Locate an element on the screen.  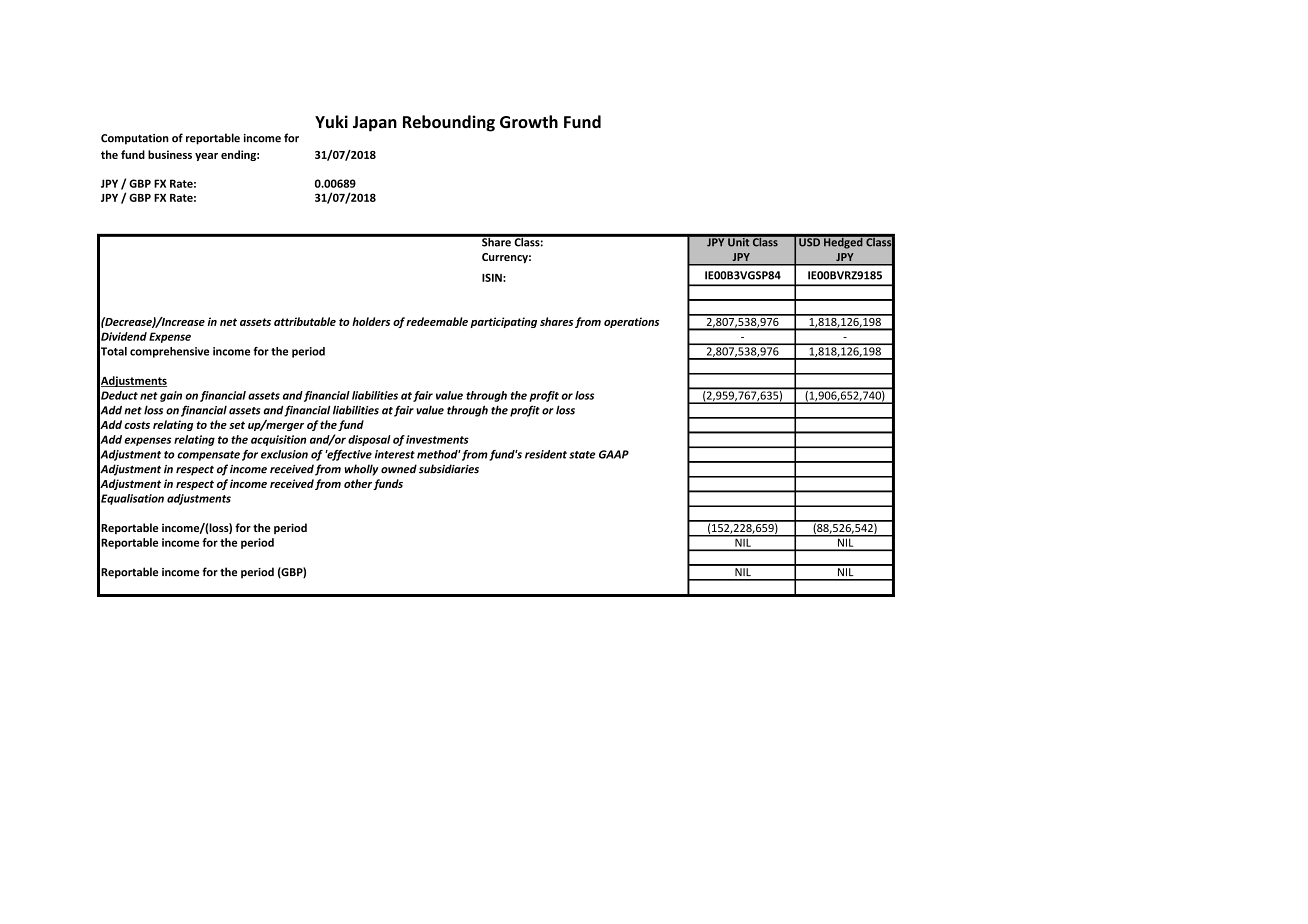
Computation is located at coordinates (135, 139).
